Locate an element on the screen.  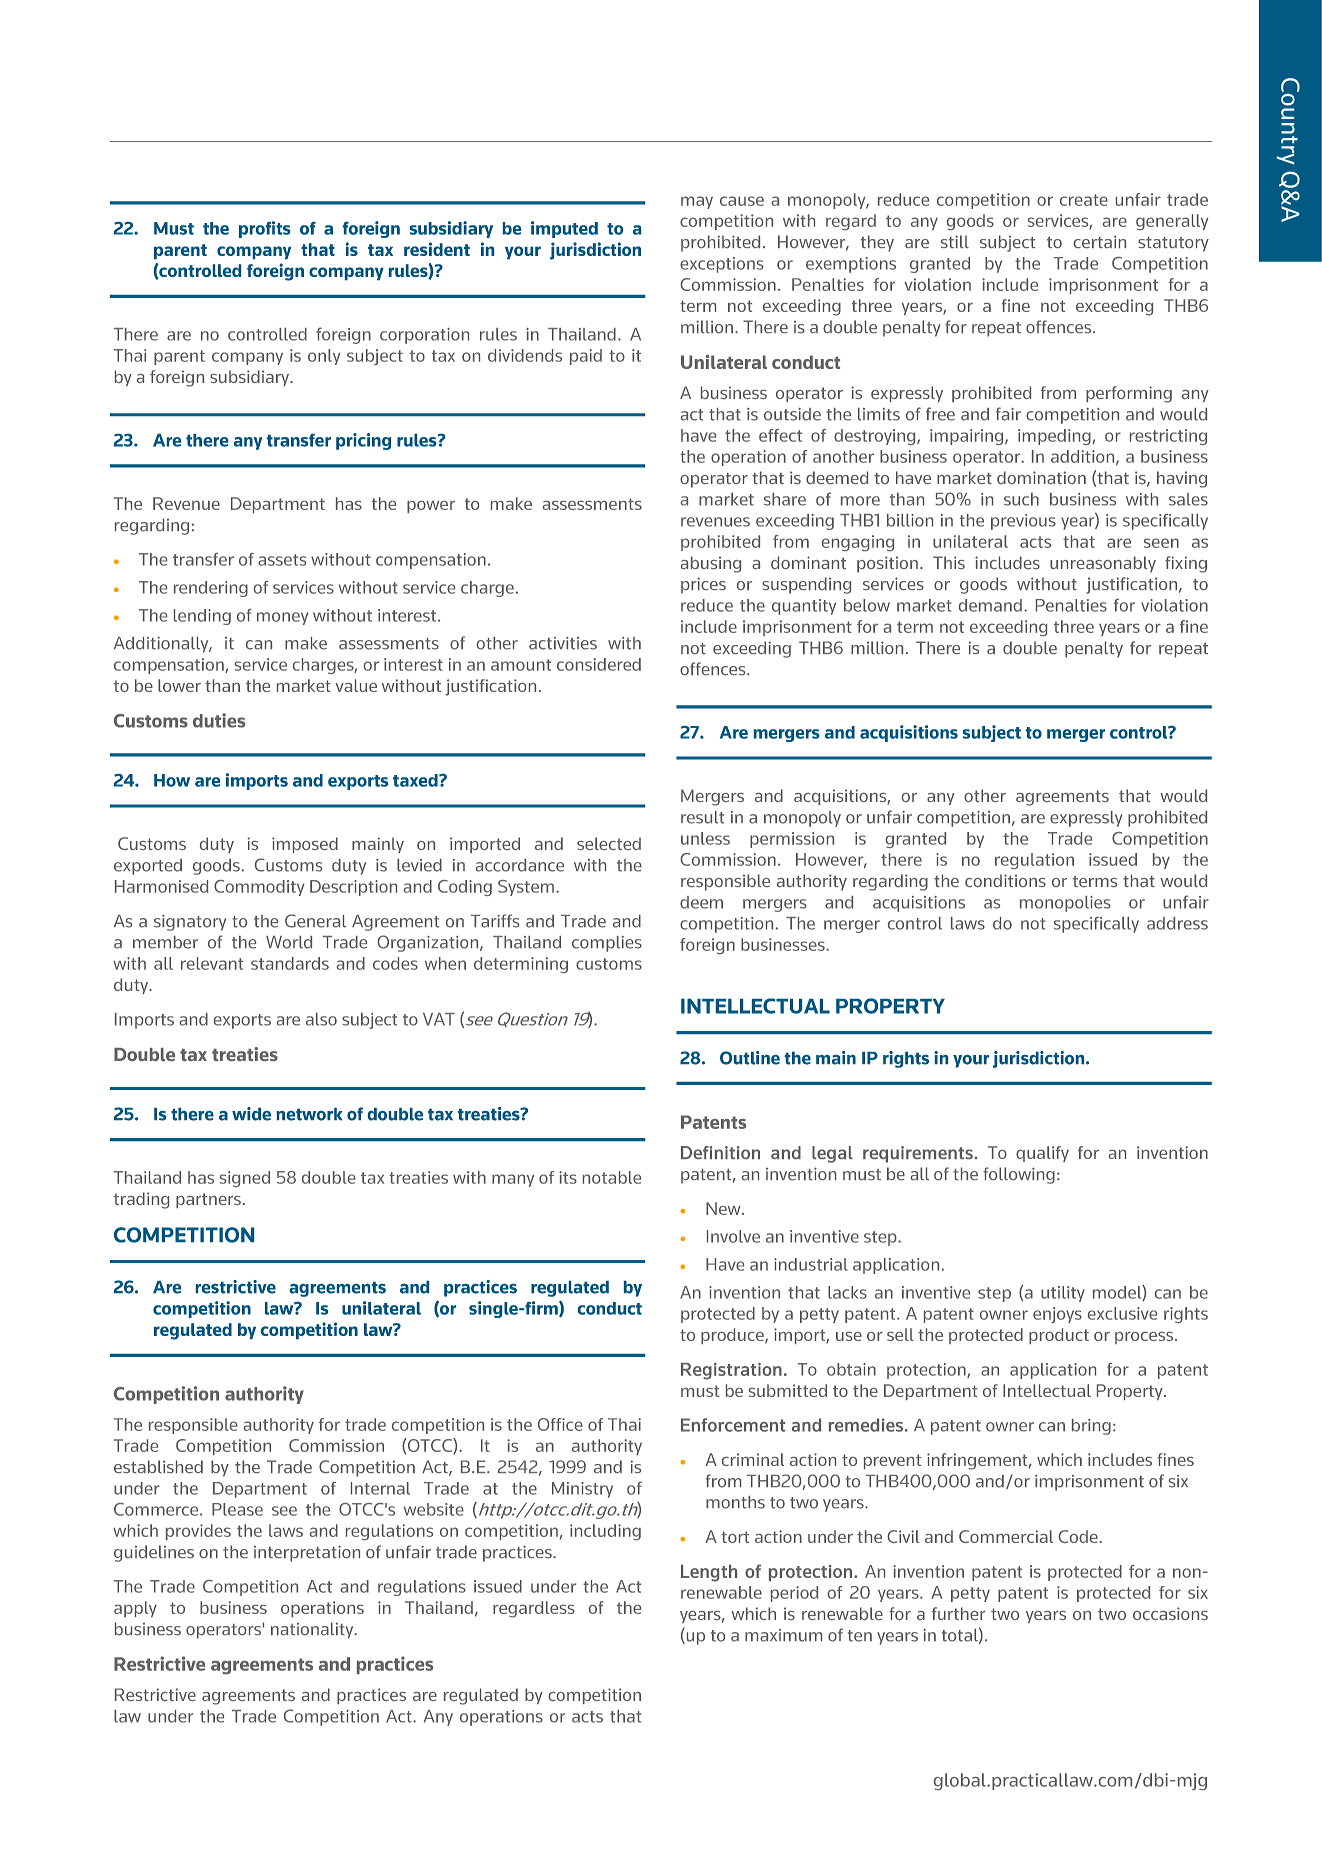
considered is located at coordinates (599, 664).
